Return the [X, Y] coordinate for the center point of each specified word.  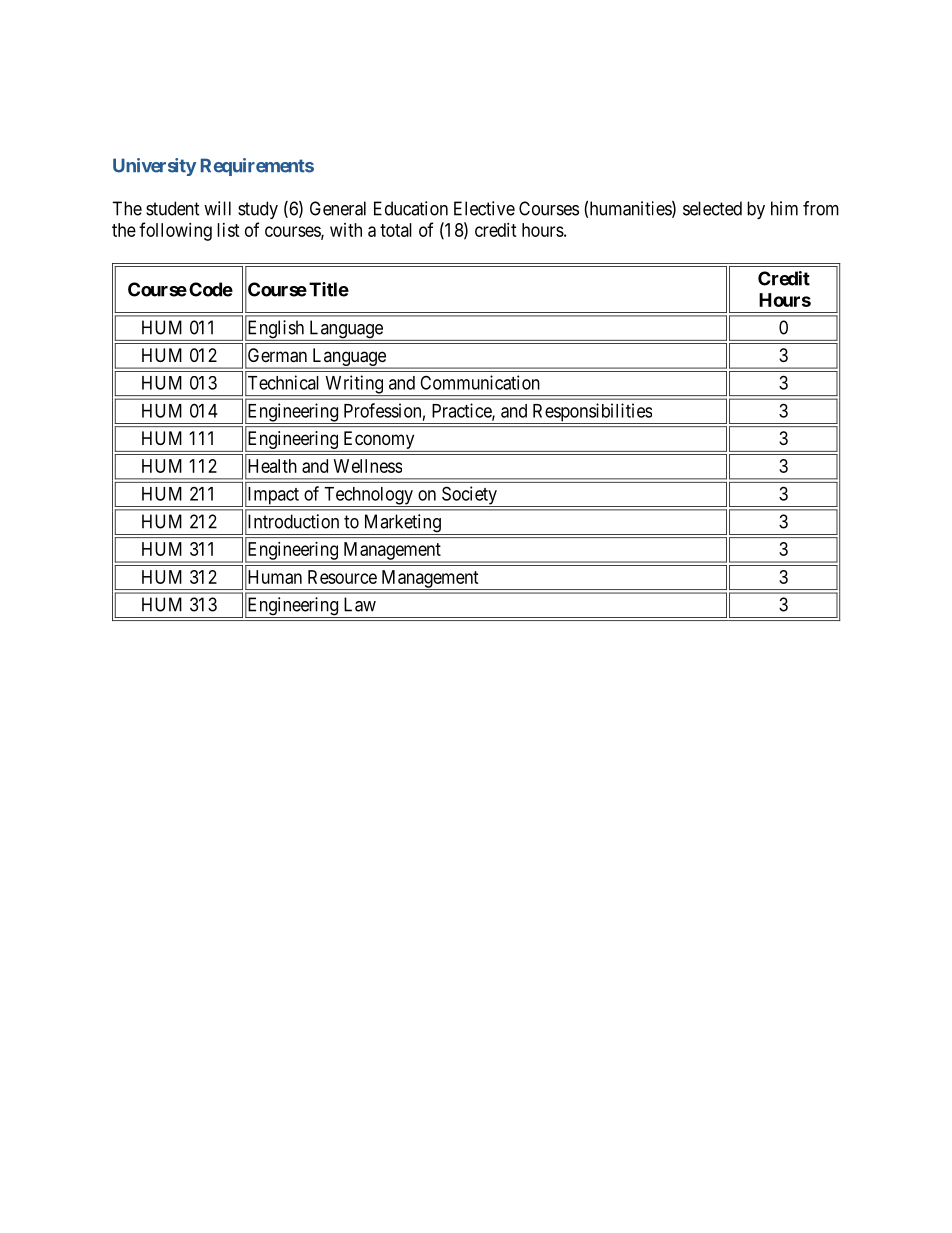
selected [712, 208]
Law [360, 604]
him [784, 208]
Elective [484, 208]
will [217, 208]
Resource [342, 577]
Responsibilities [591, 413]
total [396, 230]
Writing [354, 385]
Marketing [402, 524]
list [228, 230]
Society [469, 496]
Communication [480, 382]
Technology [368, 497]
